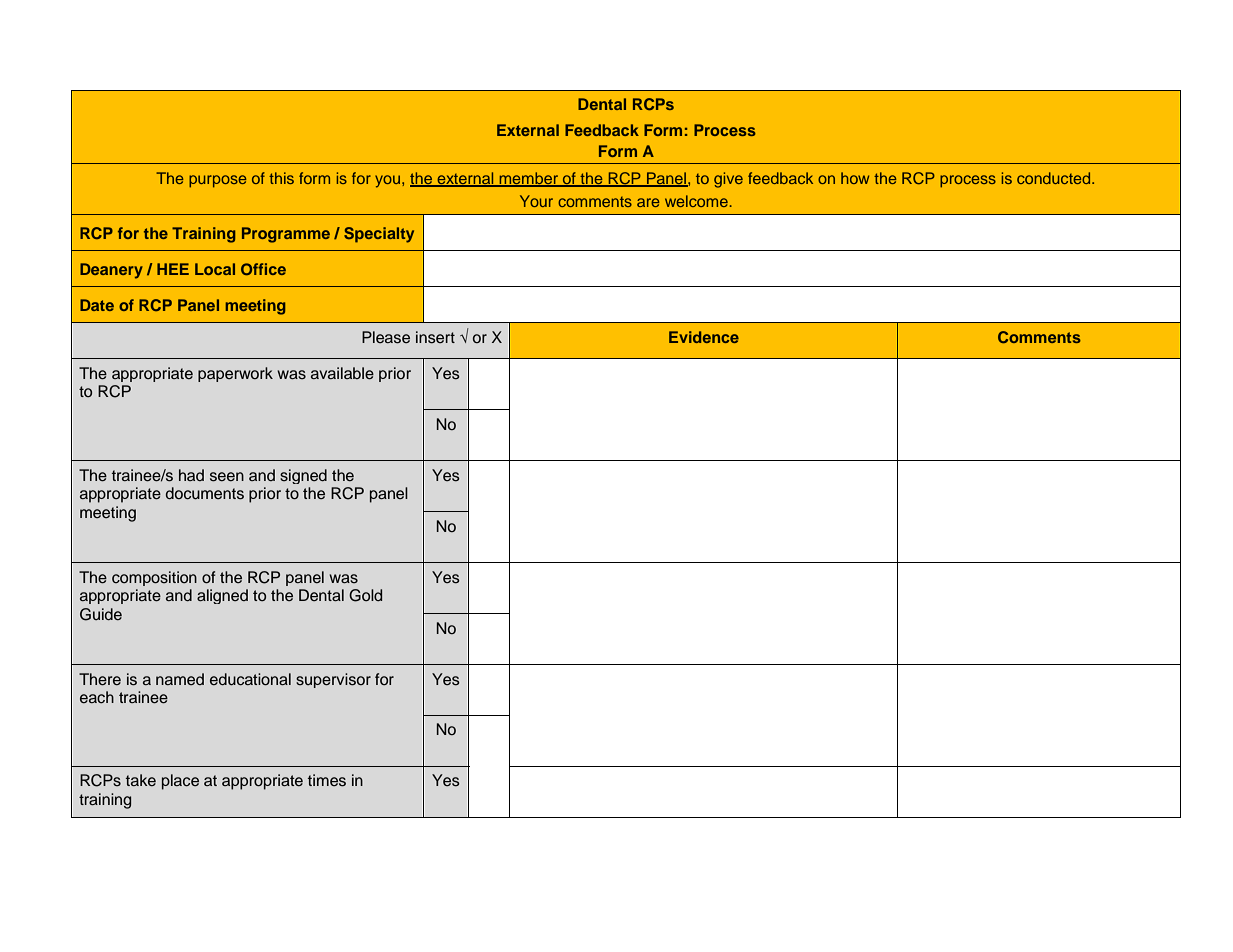  What do you see at coordinates (536, 201) in the screenshot?
I see `Your` at bounding box center [536, 201].
